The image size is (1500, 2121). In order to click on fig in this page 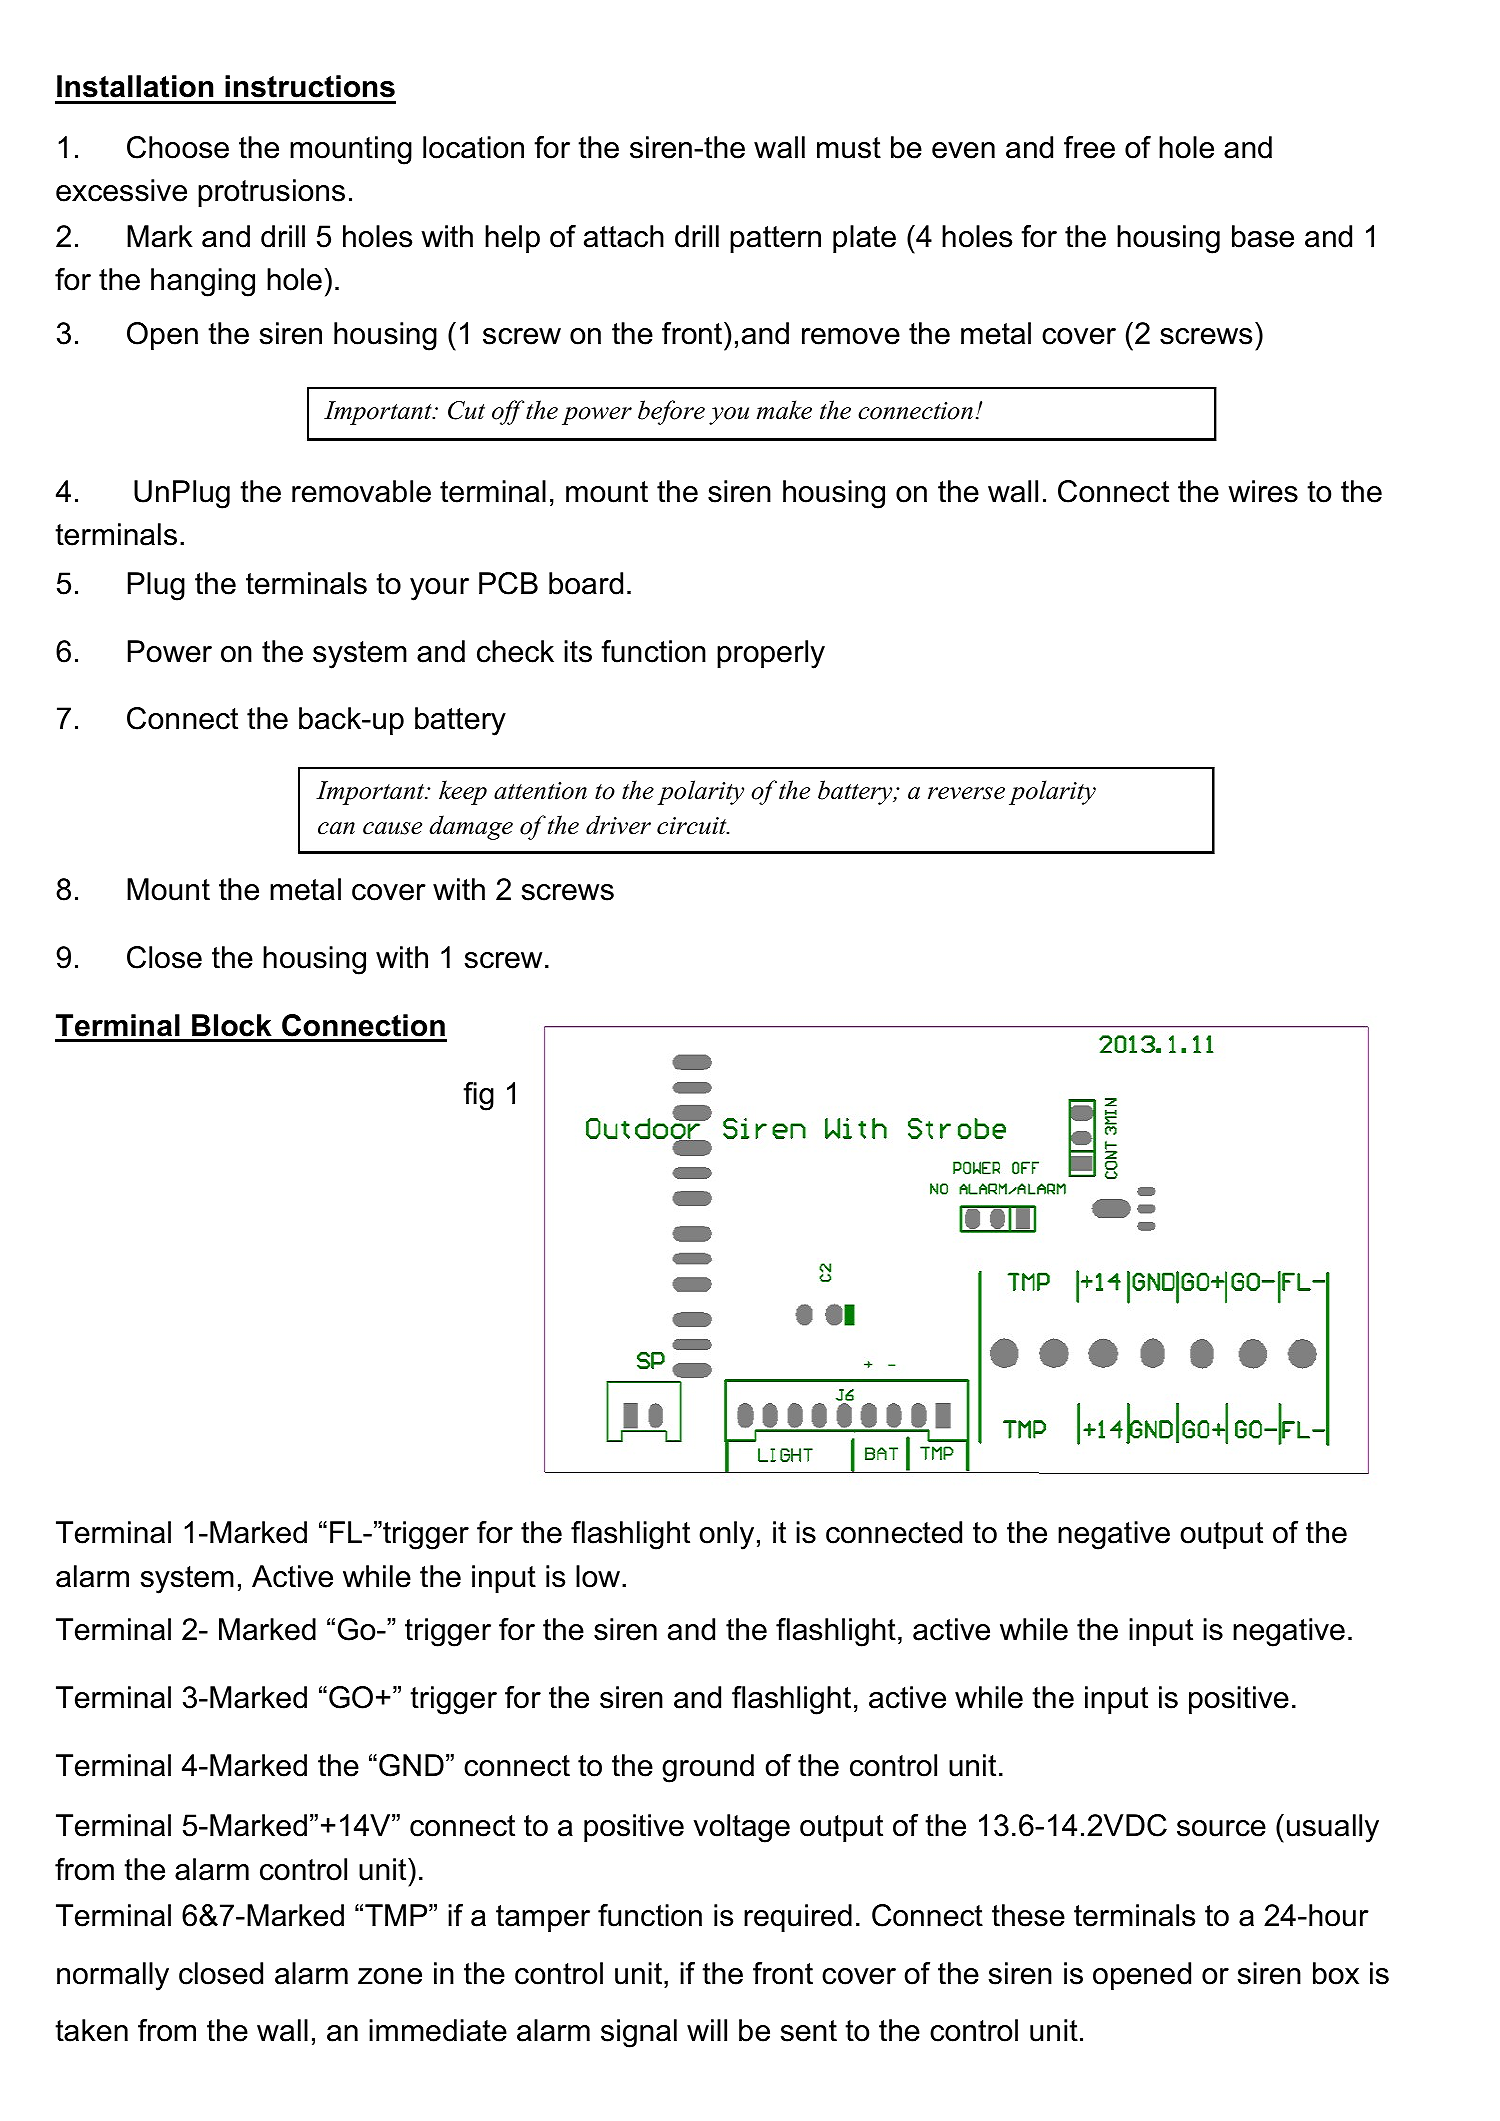, I will do `click(478, 1096)`.
